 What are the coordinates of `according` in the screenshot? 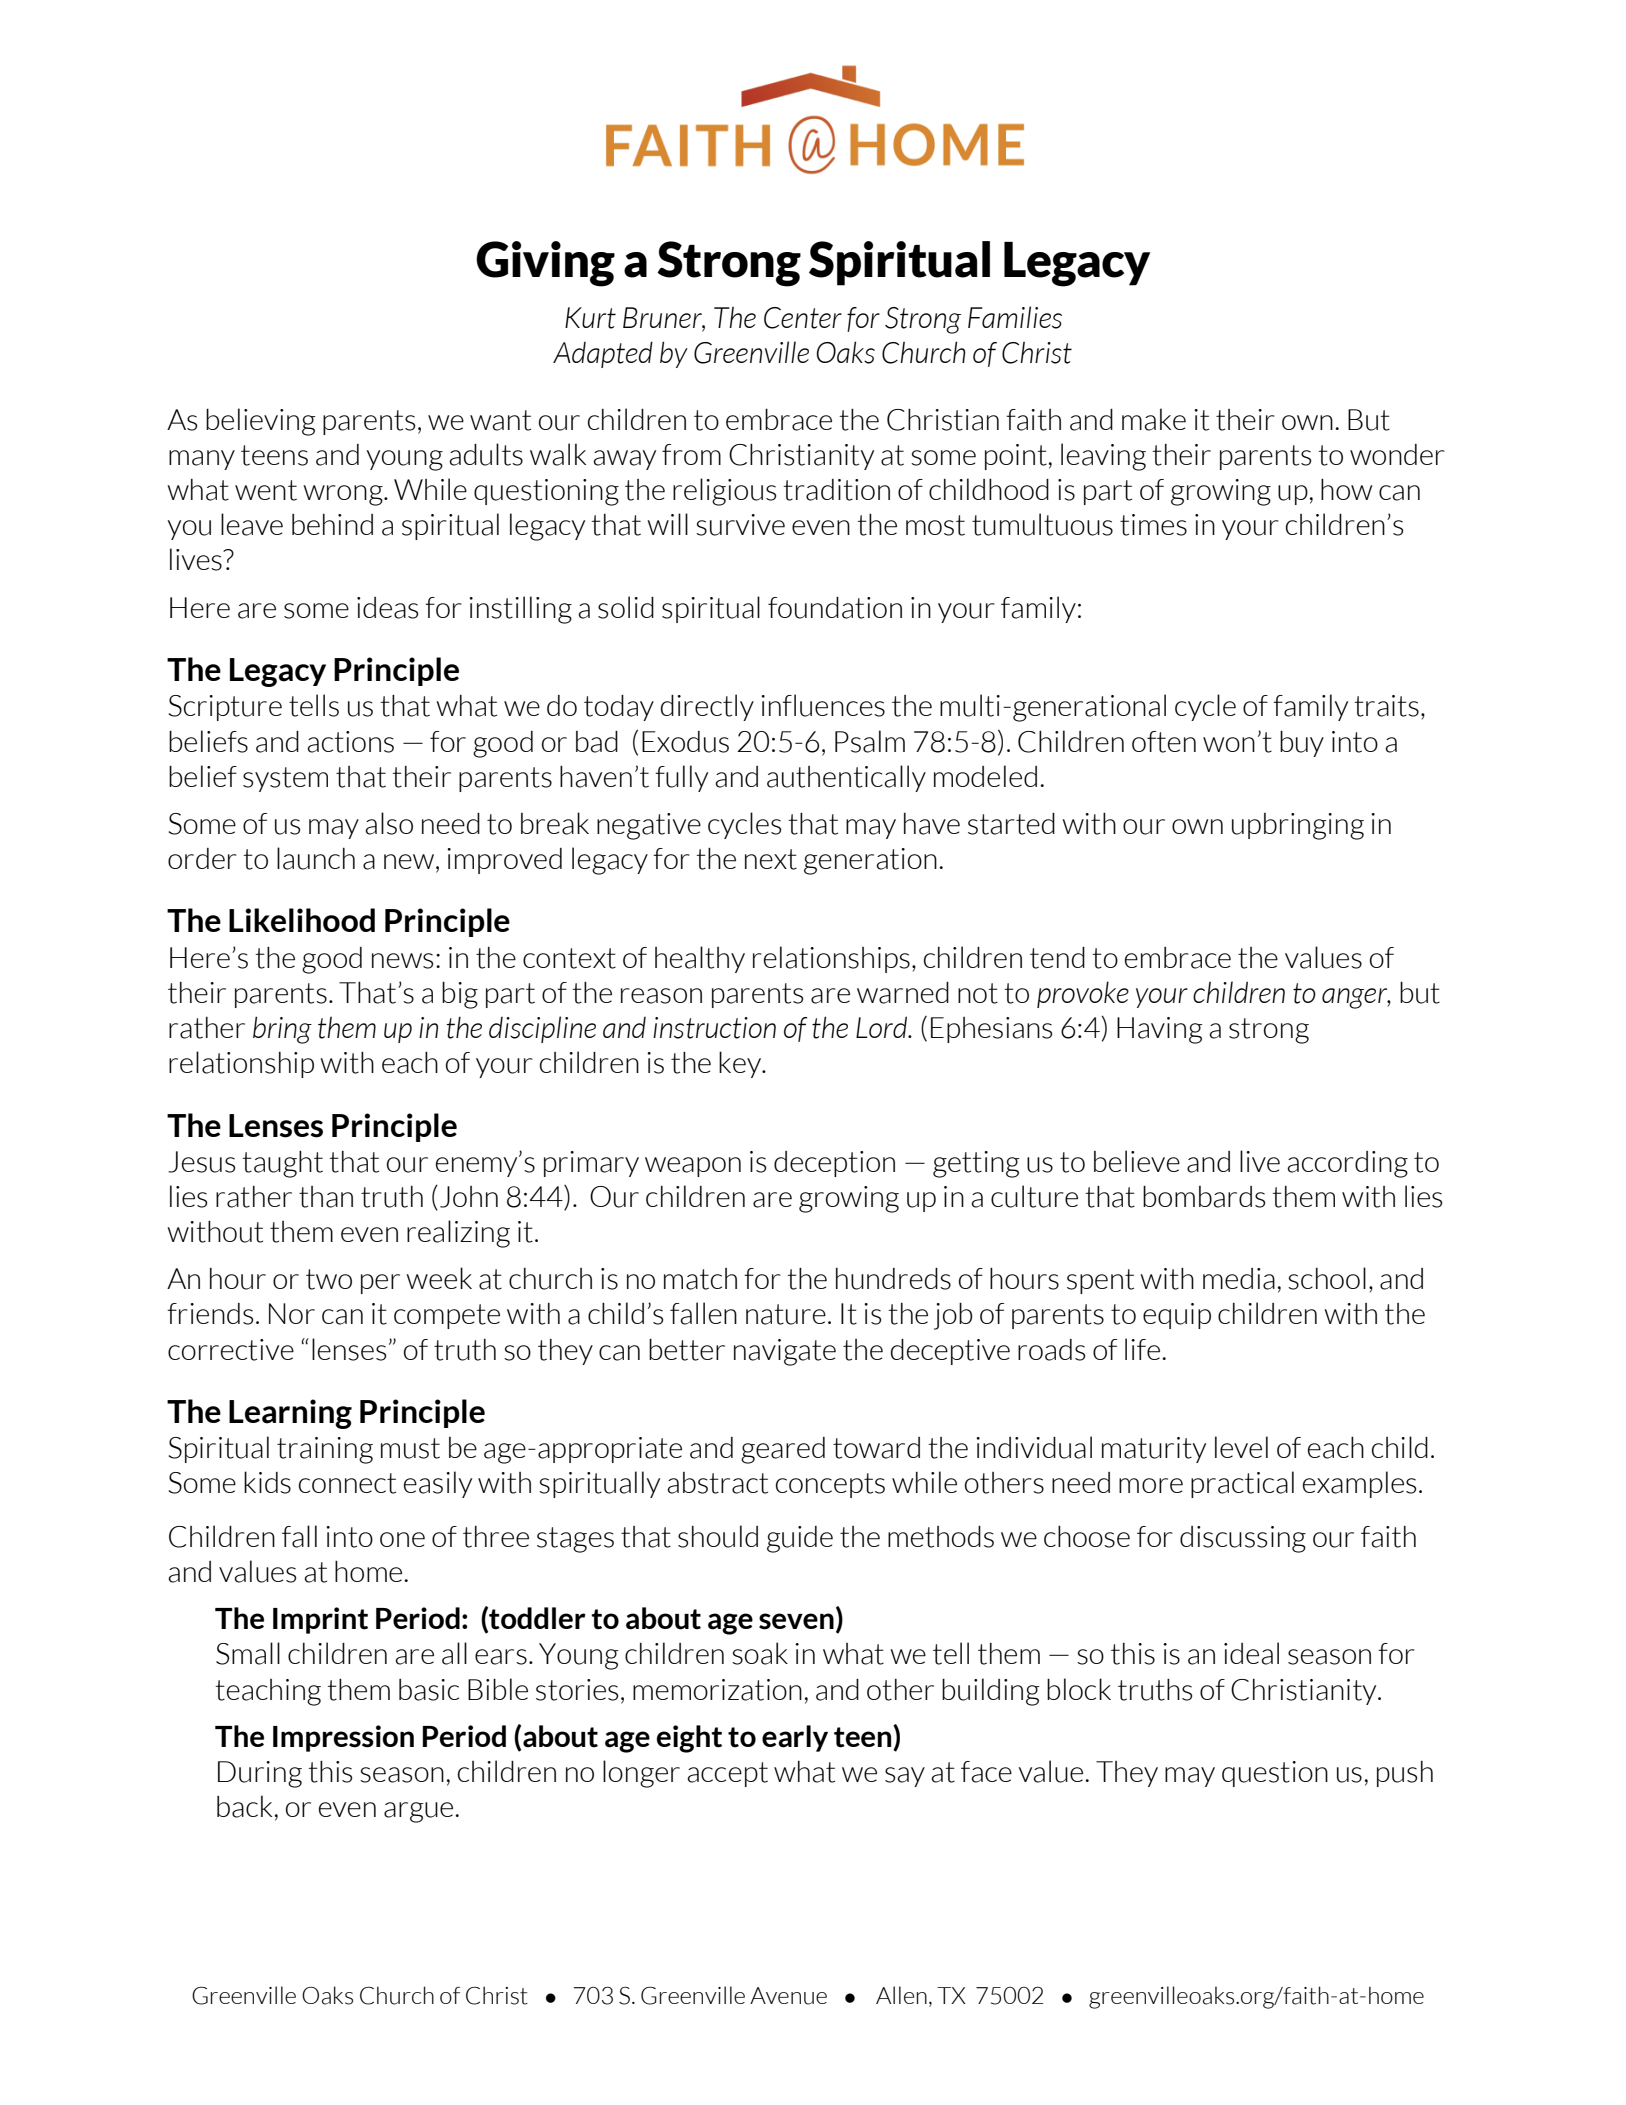 It's located at (1347, 1164).
